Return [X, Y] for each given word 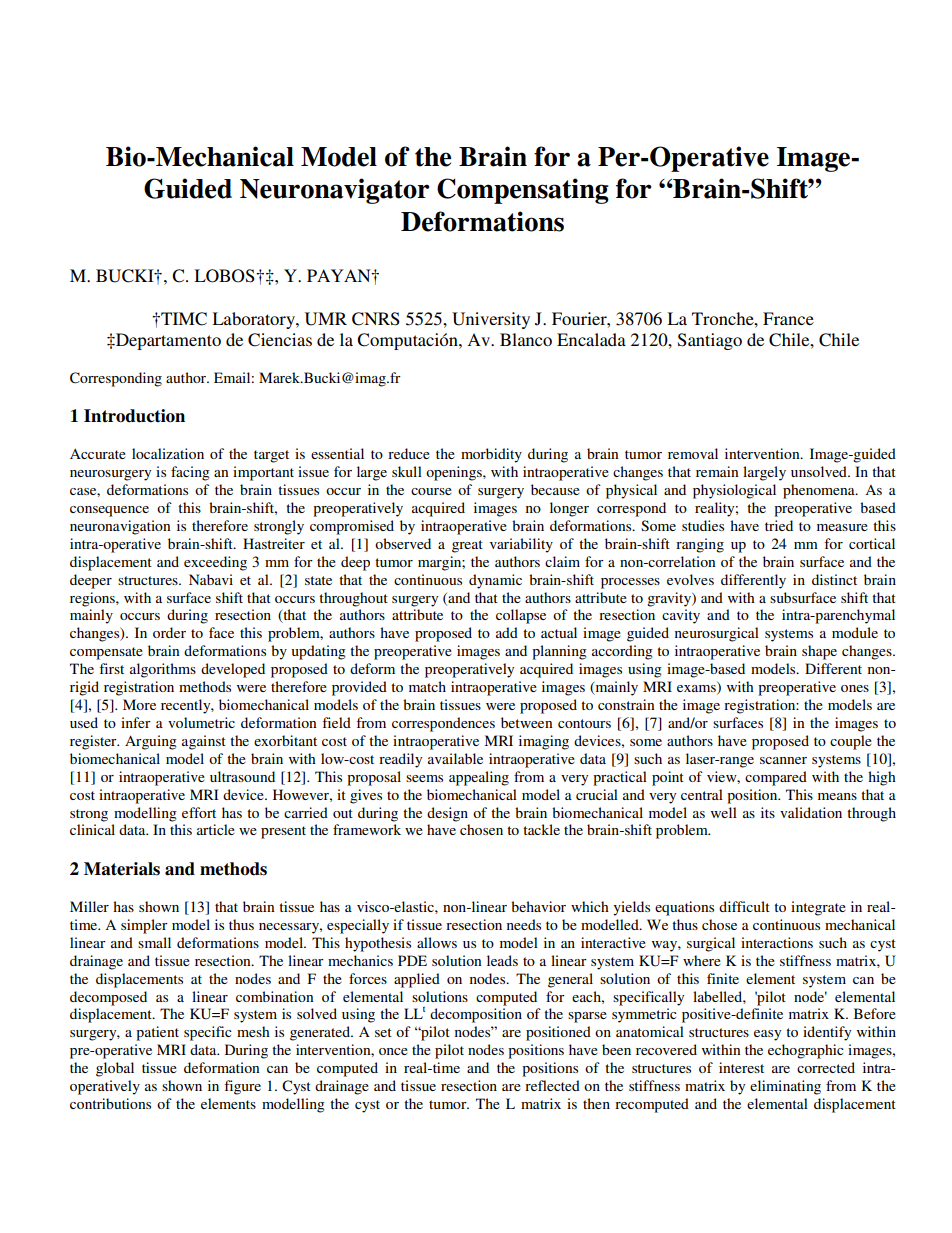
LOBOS [225, 276]
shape [819, 652]
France [788, 318]
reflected [552, 1085]
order [169, 632]
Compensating [523, 191]
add [507, 632]
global [115, 1069]
